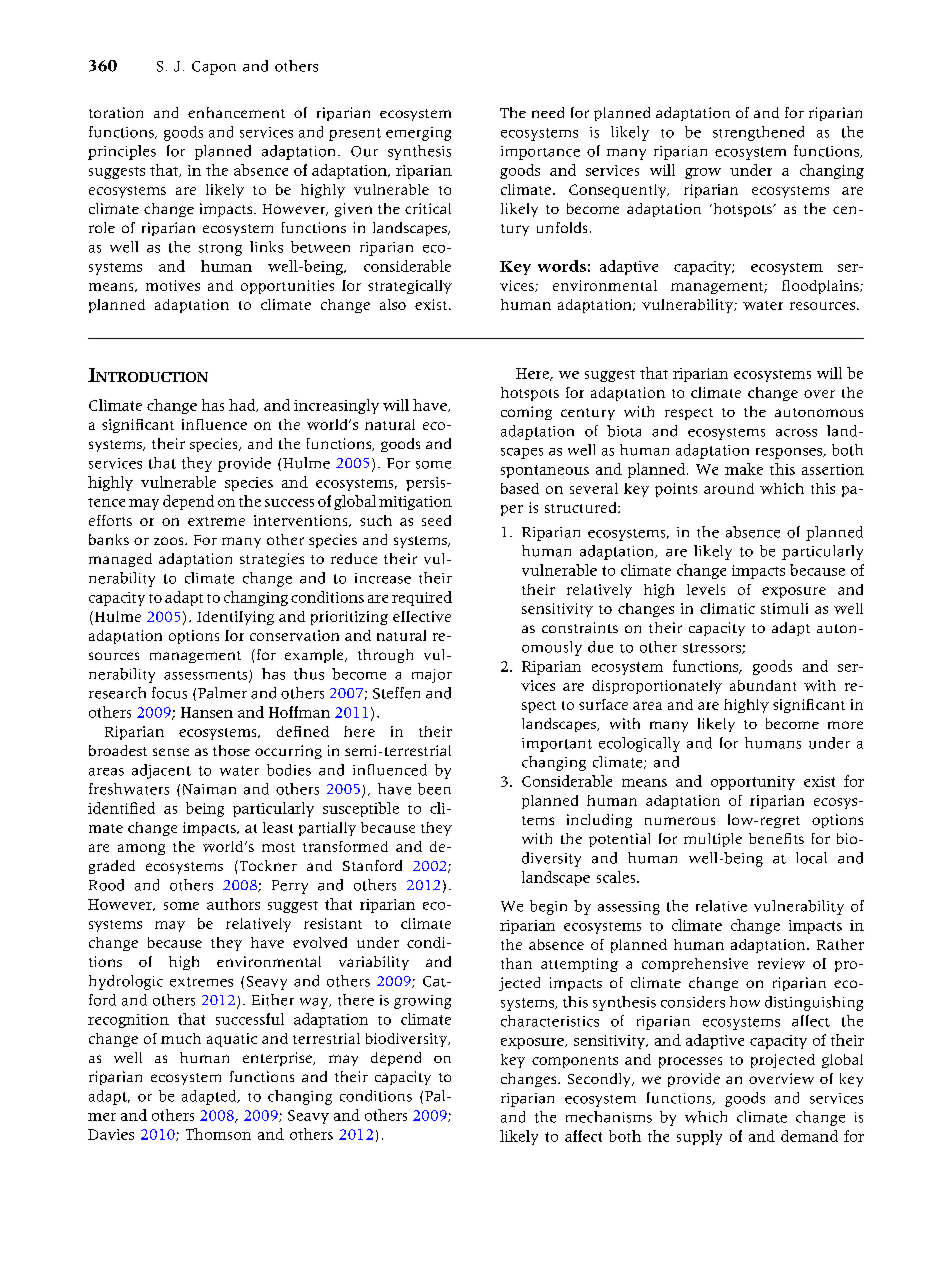  I want to click on Thomson, so click(218, 1134).
